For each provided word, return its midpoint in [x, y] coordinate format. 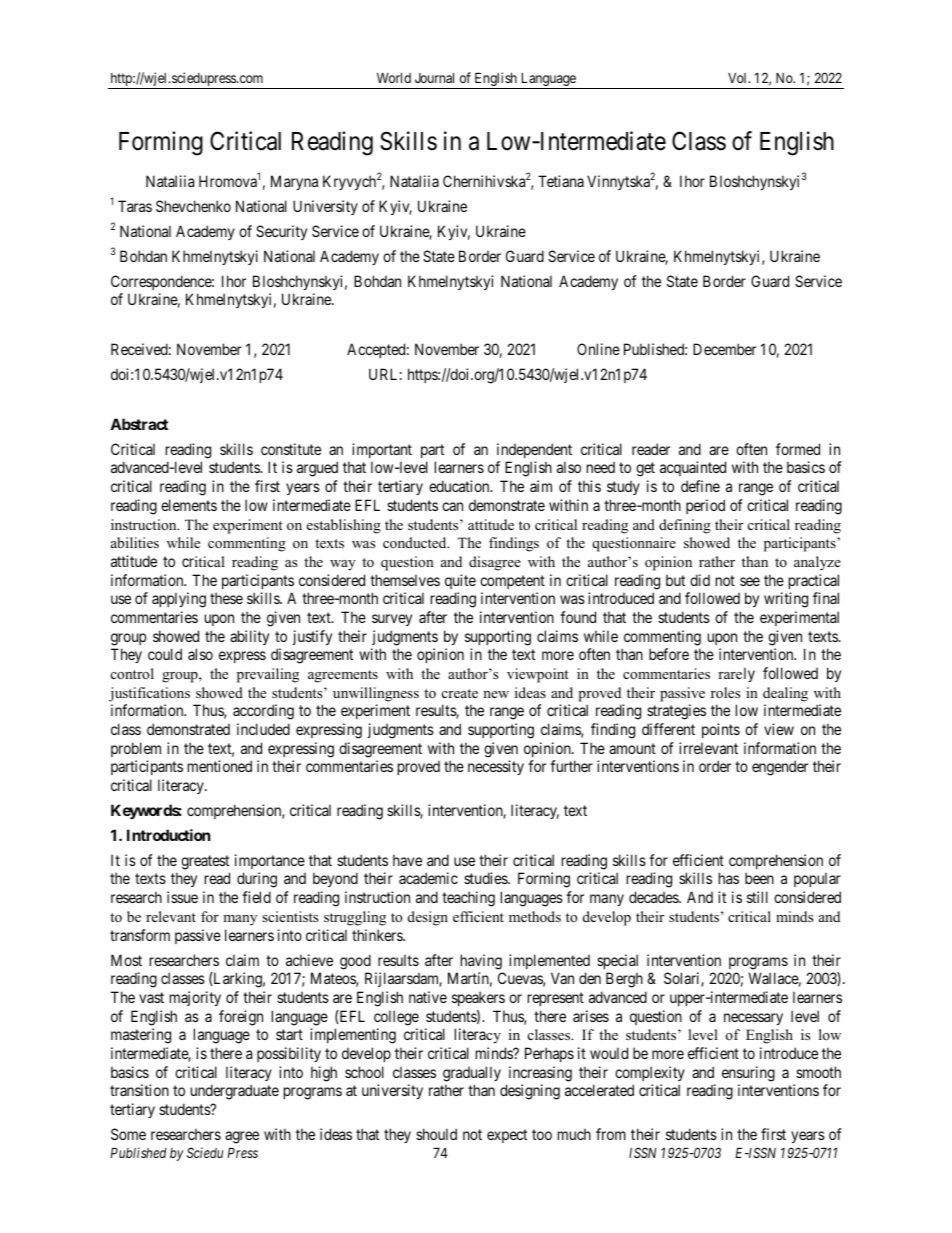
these [226, 598]
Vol [739, 78]
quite [460, 581]
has [729, 878]
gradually [472, 1074]
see [750, 581]
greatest [205, 862]
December [724, 349]
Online [598, 349]
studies [486, 878]
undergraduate [235, 1092]
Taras [135, 206]
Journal [434, 78]
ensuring [748, 1074]
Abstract [139, 424]
